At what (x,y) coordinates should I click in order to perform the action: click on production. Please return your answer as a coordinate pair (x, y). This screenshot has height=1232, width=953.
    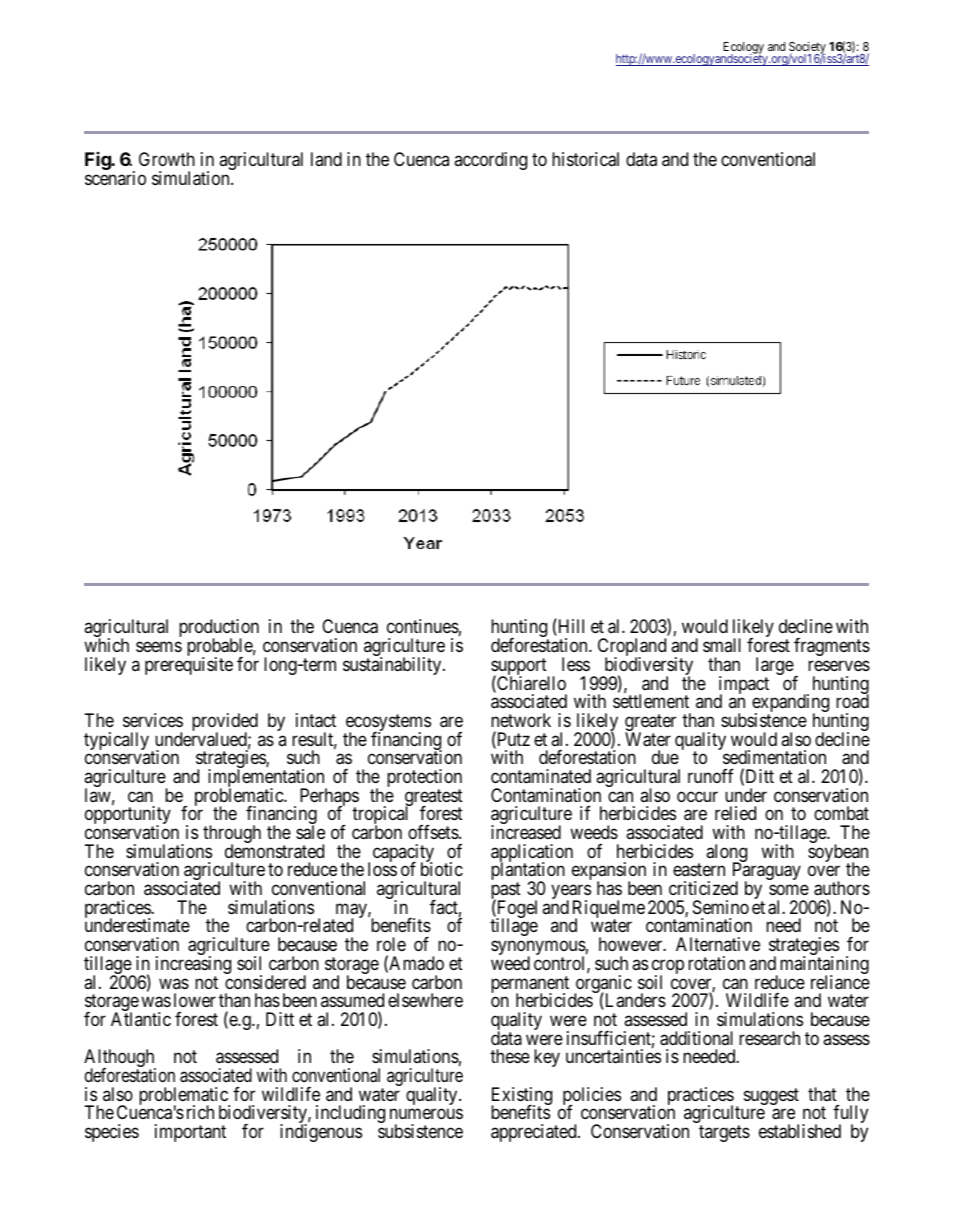
    Looking at the image, I should click on (219, 629).
